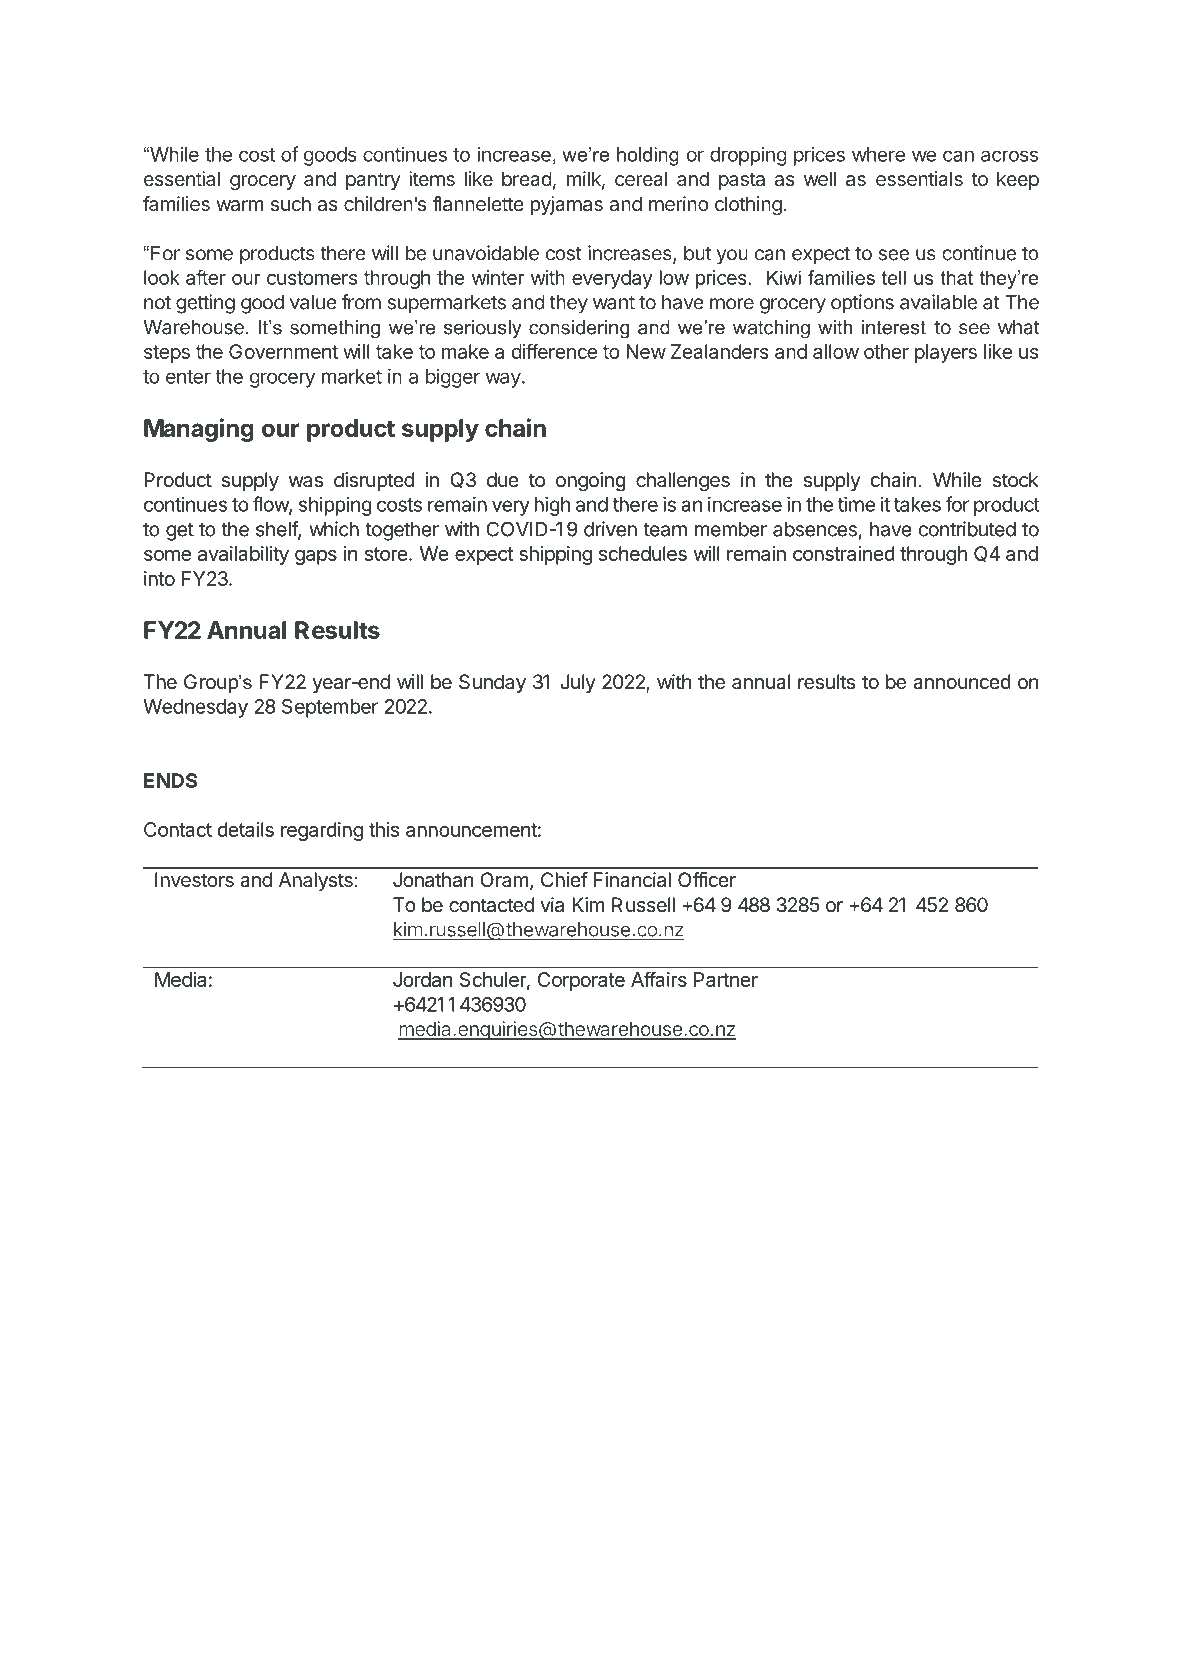  Describe the element at coordinates (878, 154) in the page. I see `where` at that location.
